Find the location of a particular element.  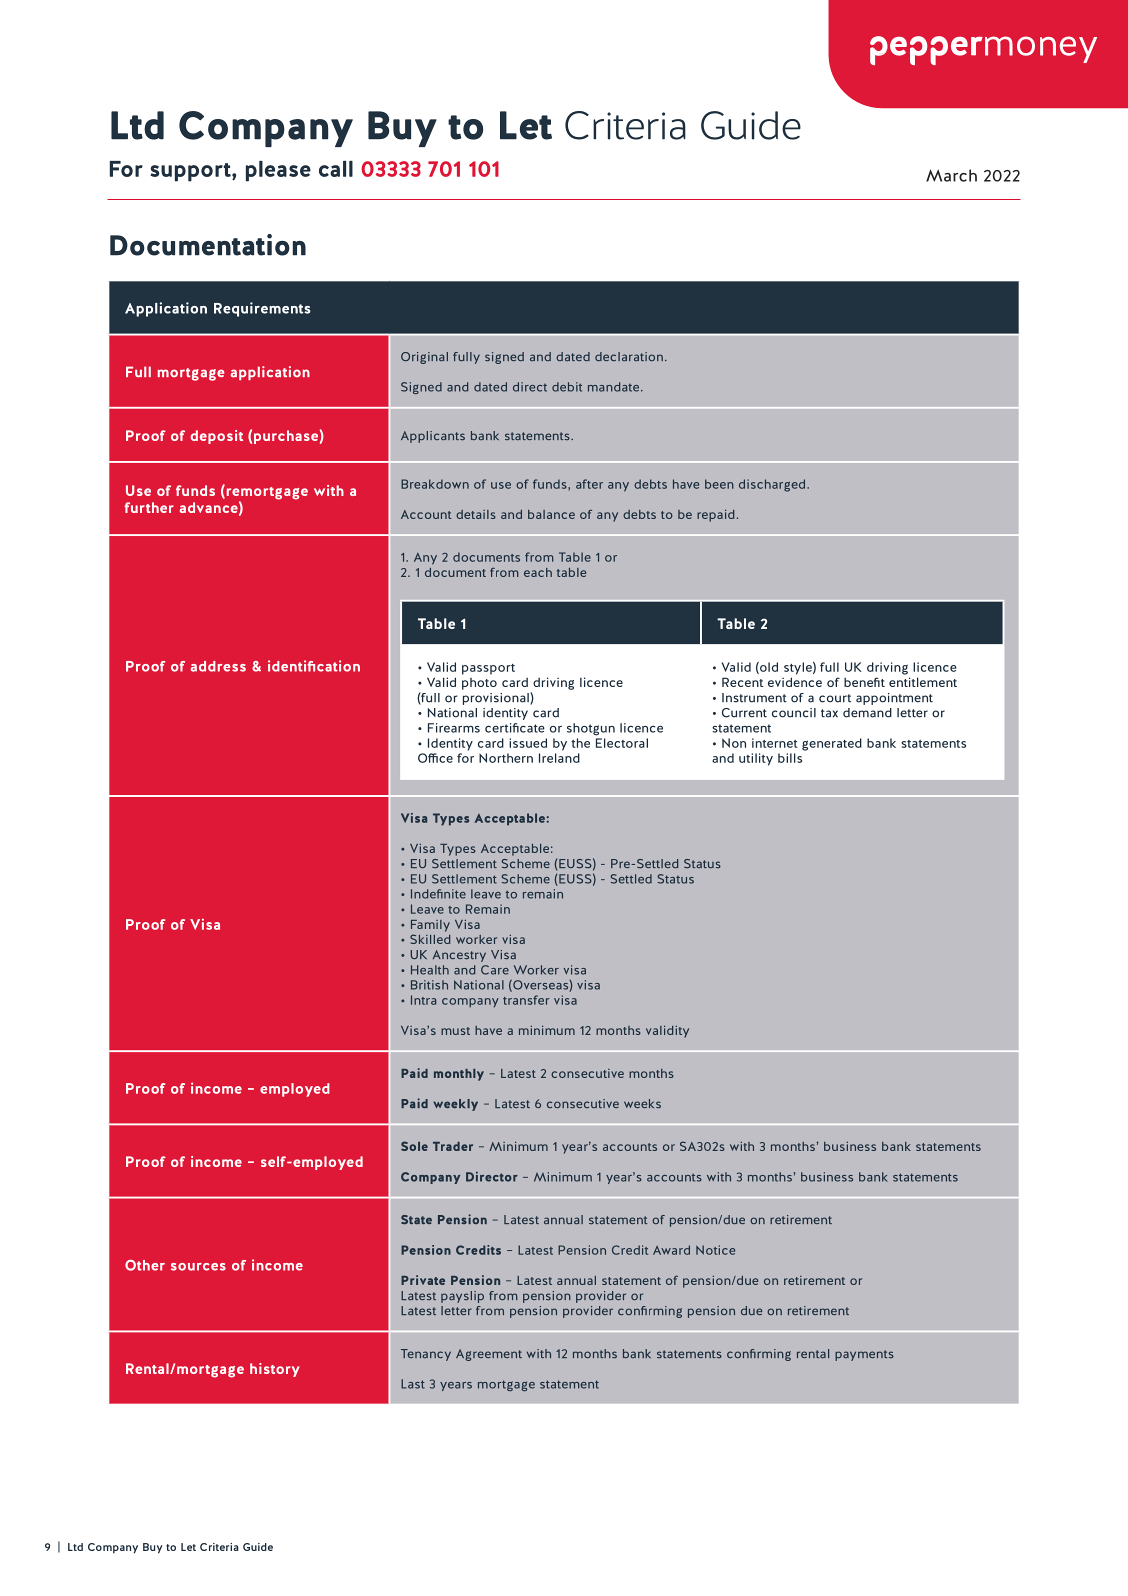

declaration is located at coordinates (629, 356).
